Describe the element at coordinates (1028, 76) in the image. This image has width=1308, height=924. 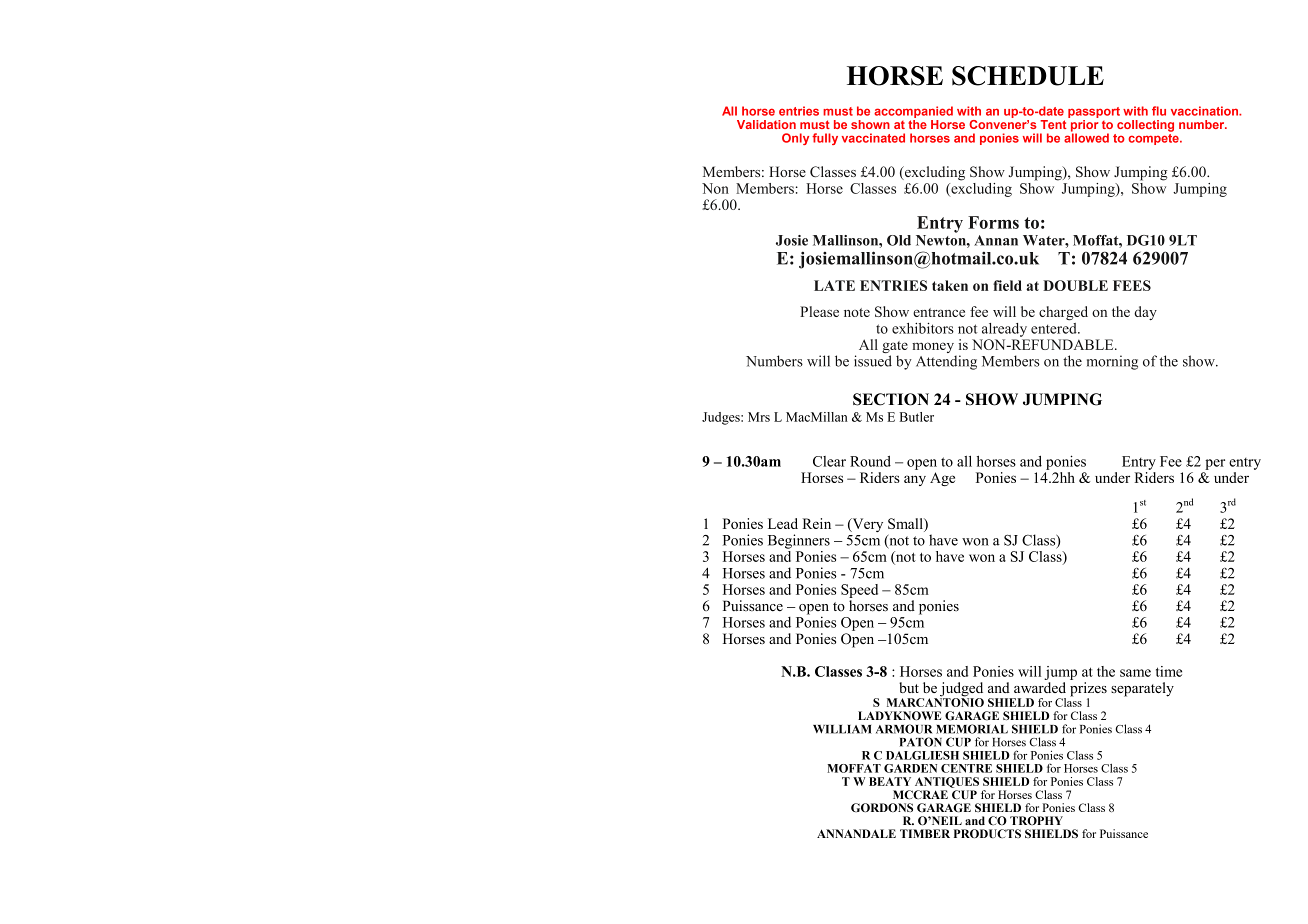
I see `SCHEDULE` at that location.
